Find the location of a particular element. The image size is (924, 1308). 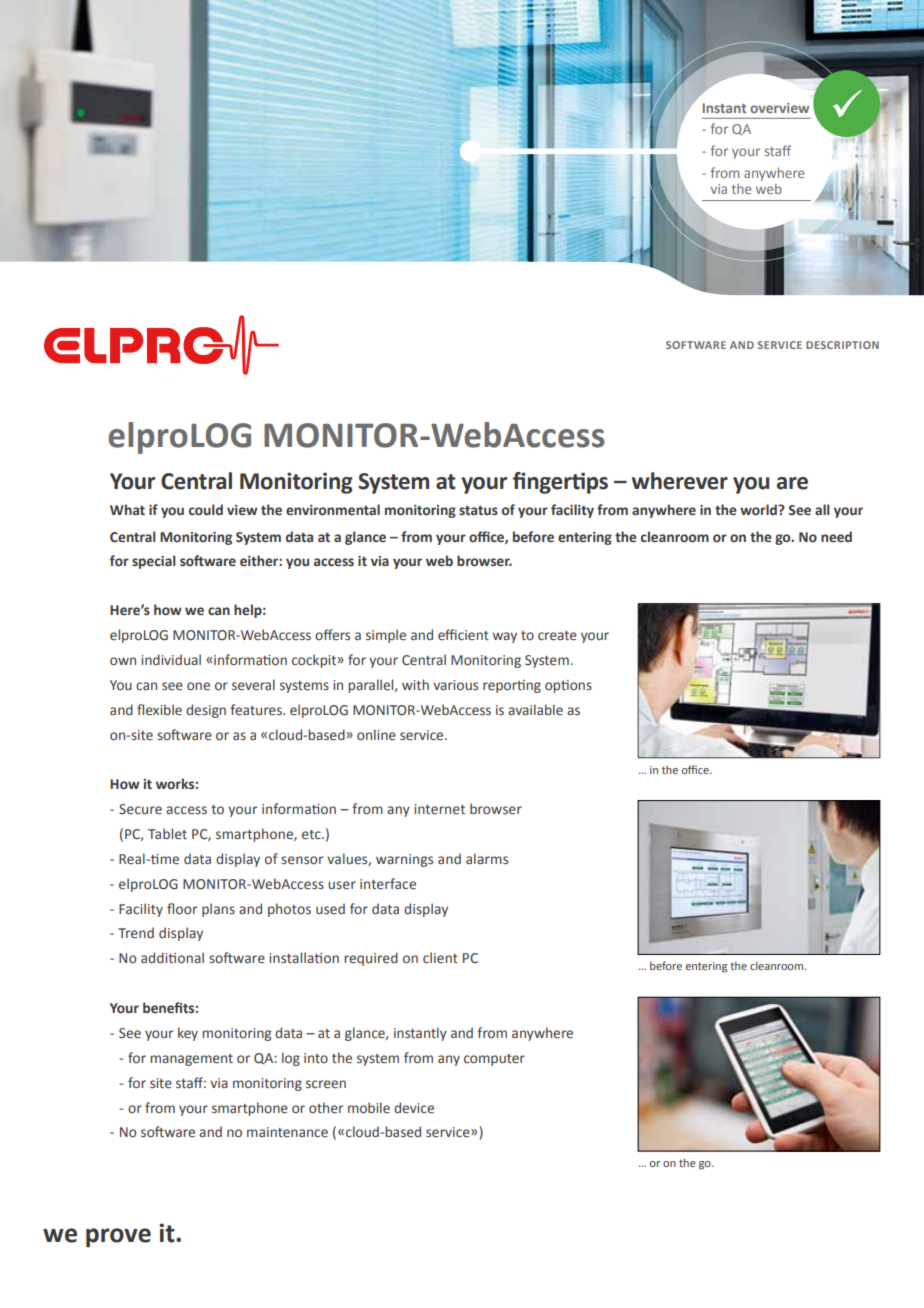

Secure is located at coordinates (140, 809).
